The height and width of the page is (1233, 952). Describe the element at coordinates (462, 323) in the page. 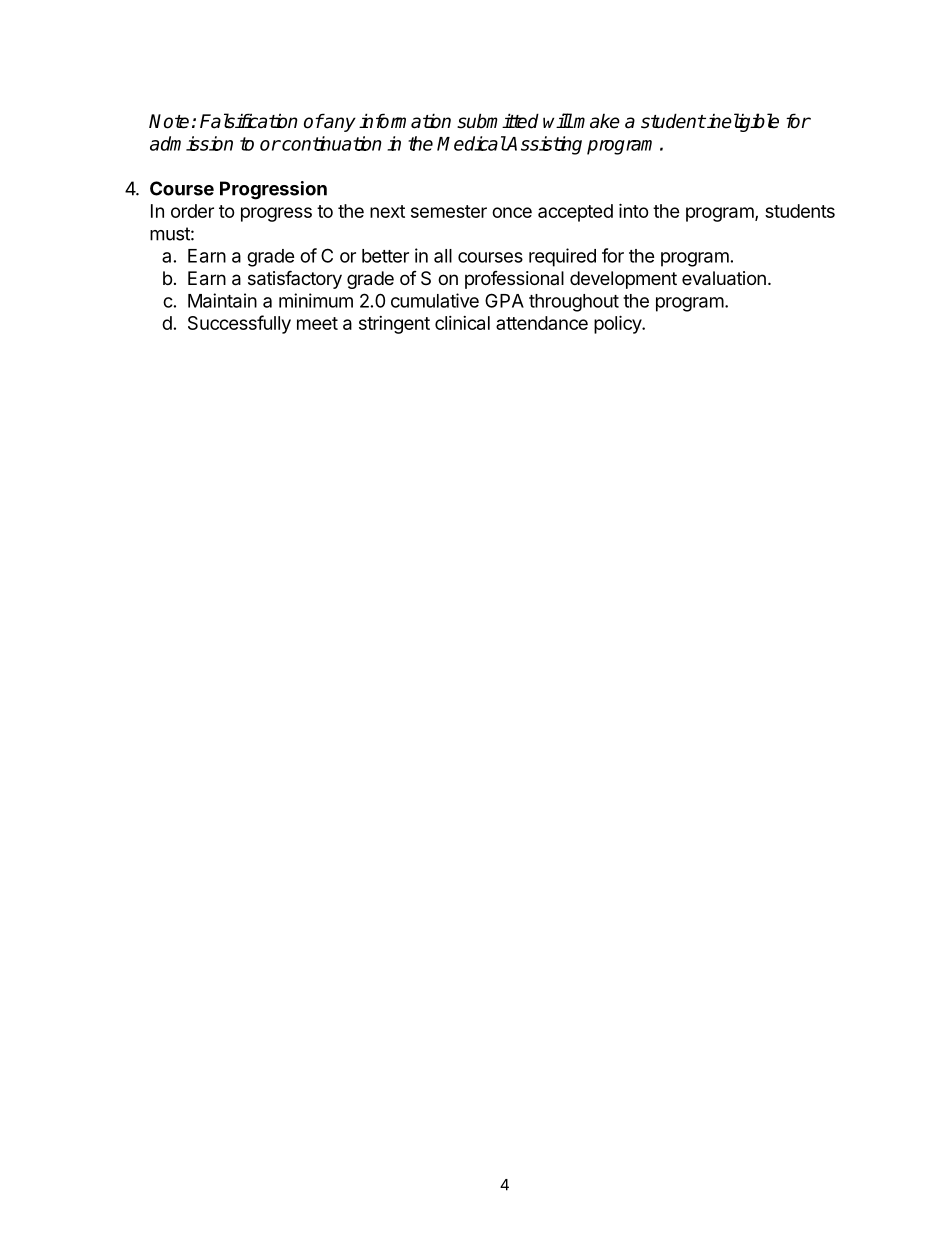

I see `clinical` at that location.
